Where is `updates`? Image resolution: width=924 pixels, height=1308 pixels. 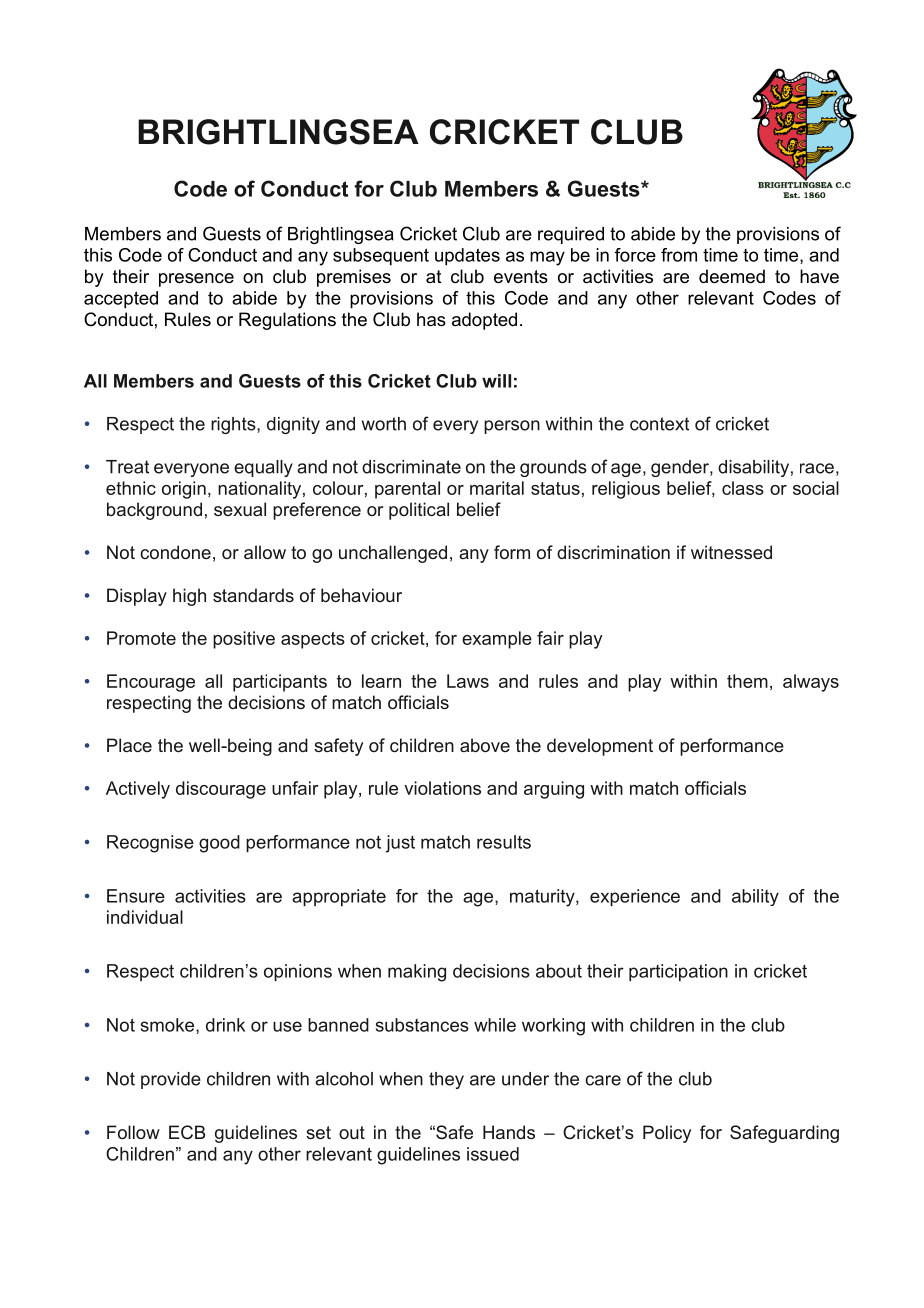 updates is located at coordinates (467, 257).
